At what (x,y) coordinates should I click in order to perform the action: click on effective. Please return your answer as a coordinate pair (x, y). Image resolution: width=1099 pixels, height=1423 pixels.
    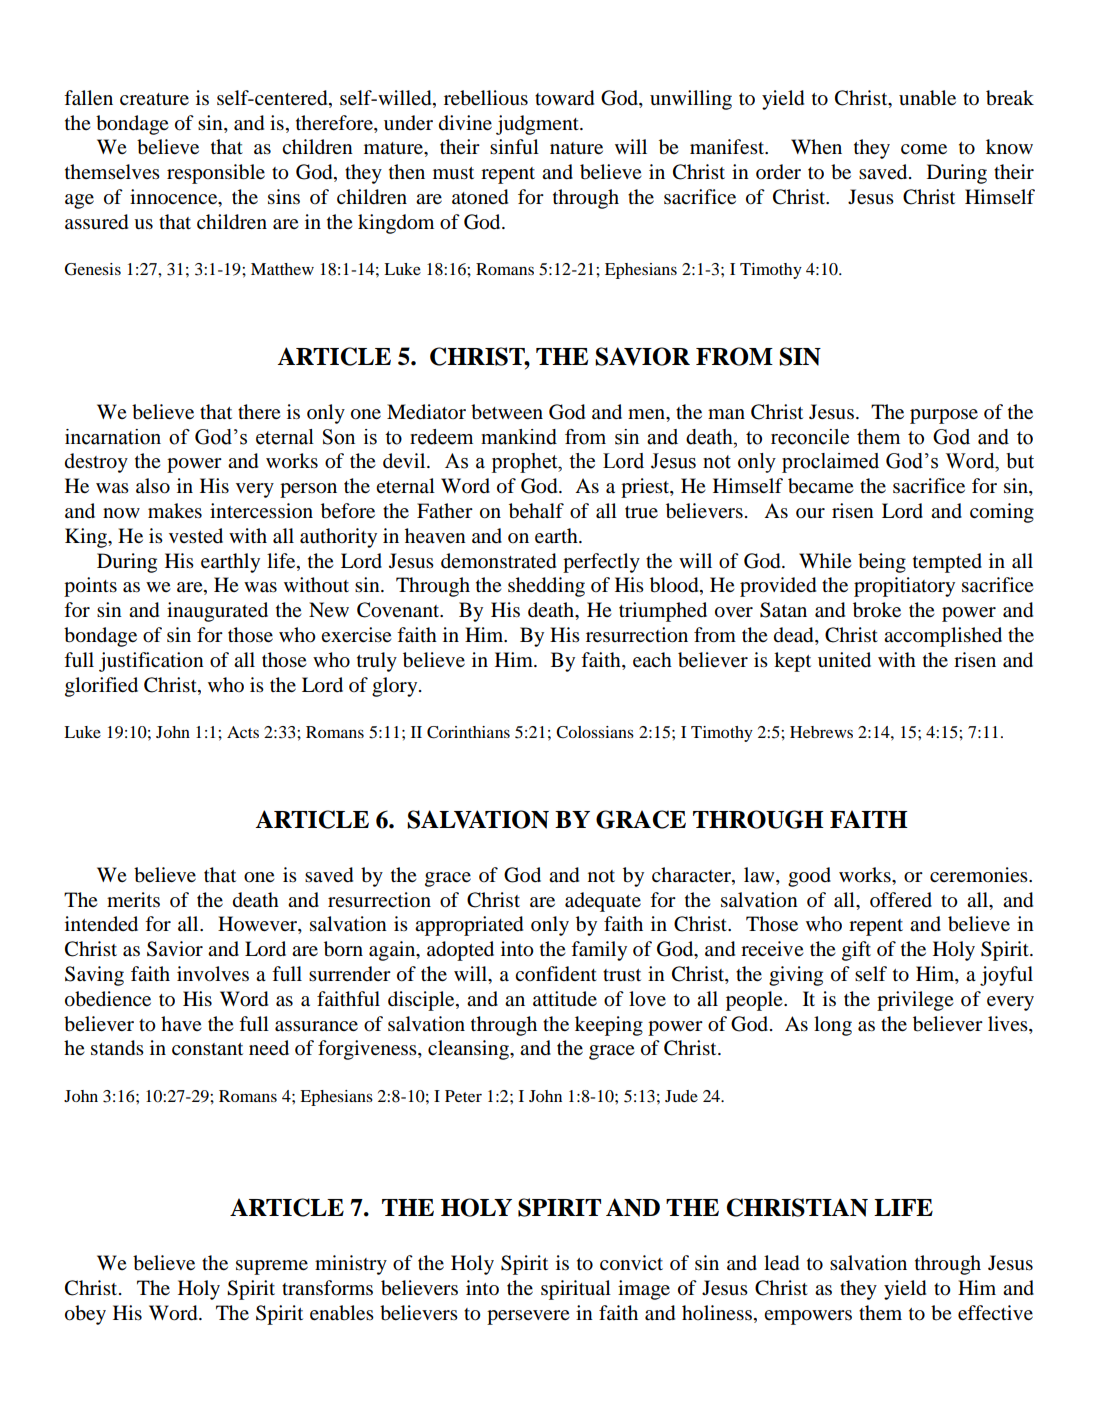
    Looking at the image, I should click on (995, 1313).
